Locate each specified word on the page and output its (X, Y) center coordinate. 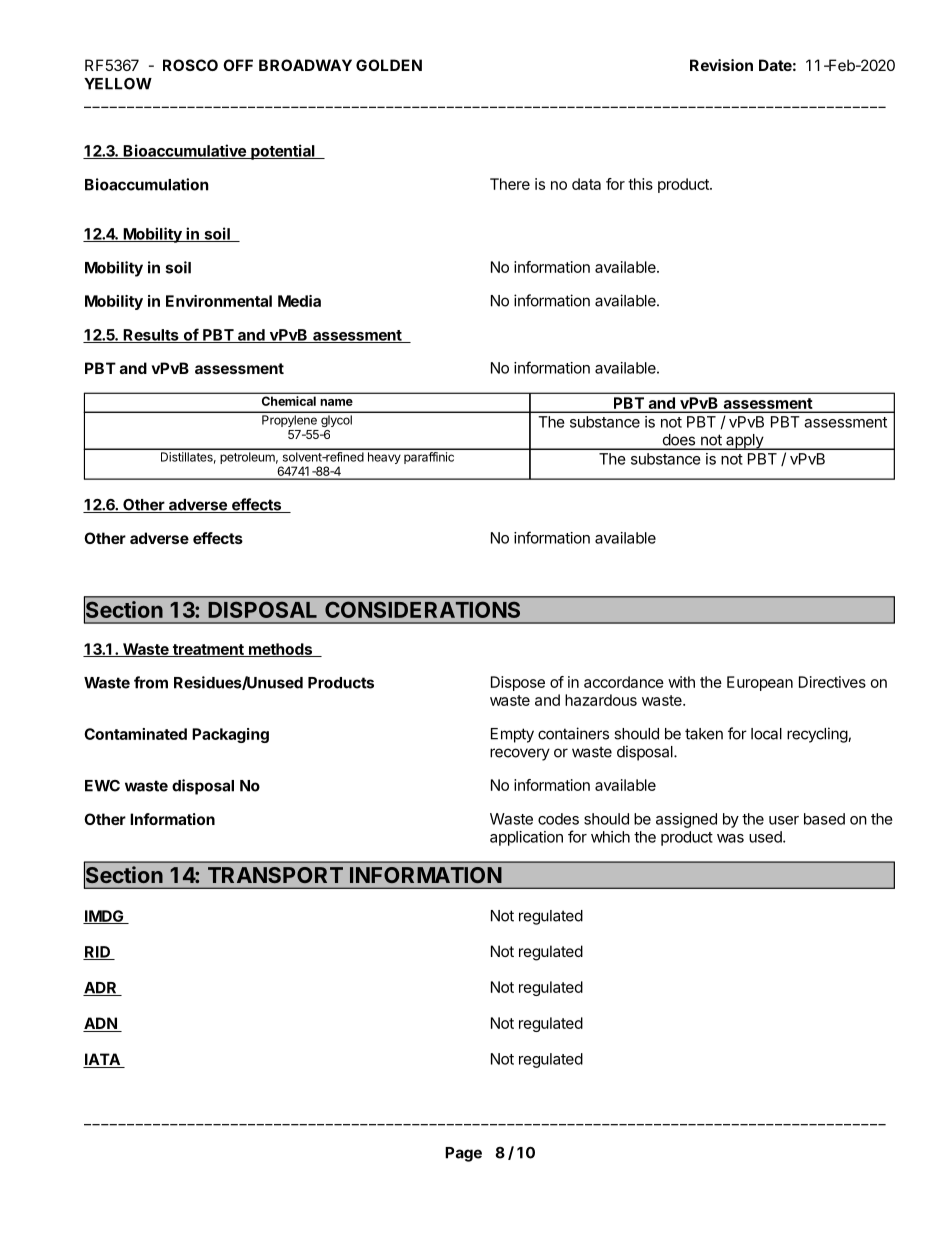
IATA (102, 1059)
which (610, 837)
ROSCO (190, 65)
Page (463, 1154)
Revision (721, 65)
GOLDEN (389, 65)
